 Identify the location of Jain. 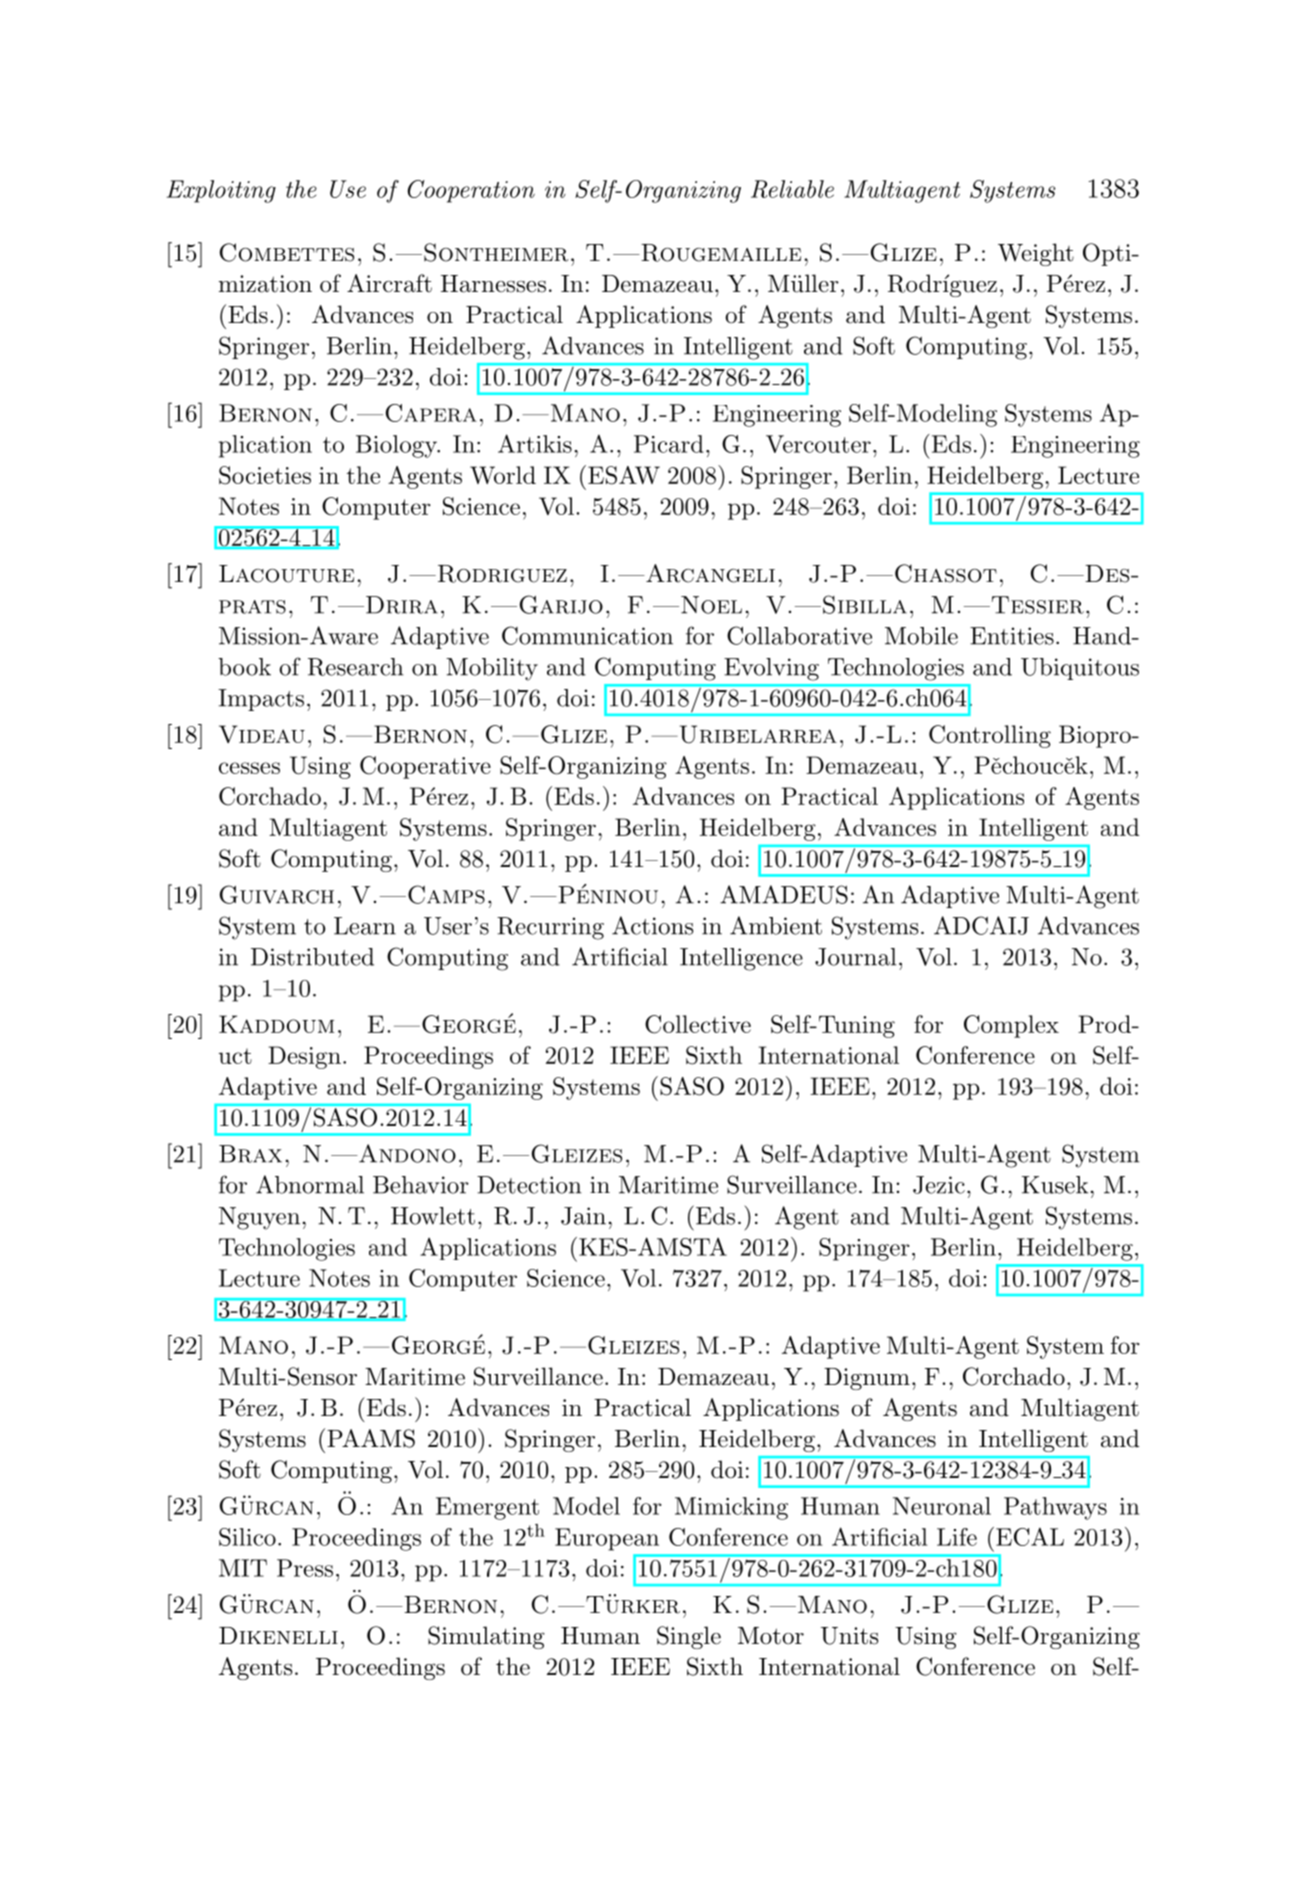
(583, 1216).
